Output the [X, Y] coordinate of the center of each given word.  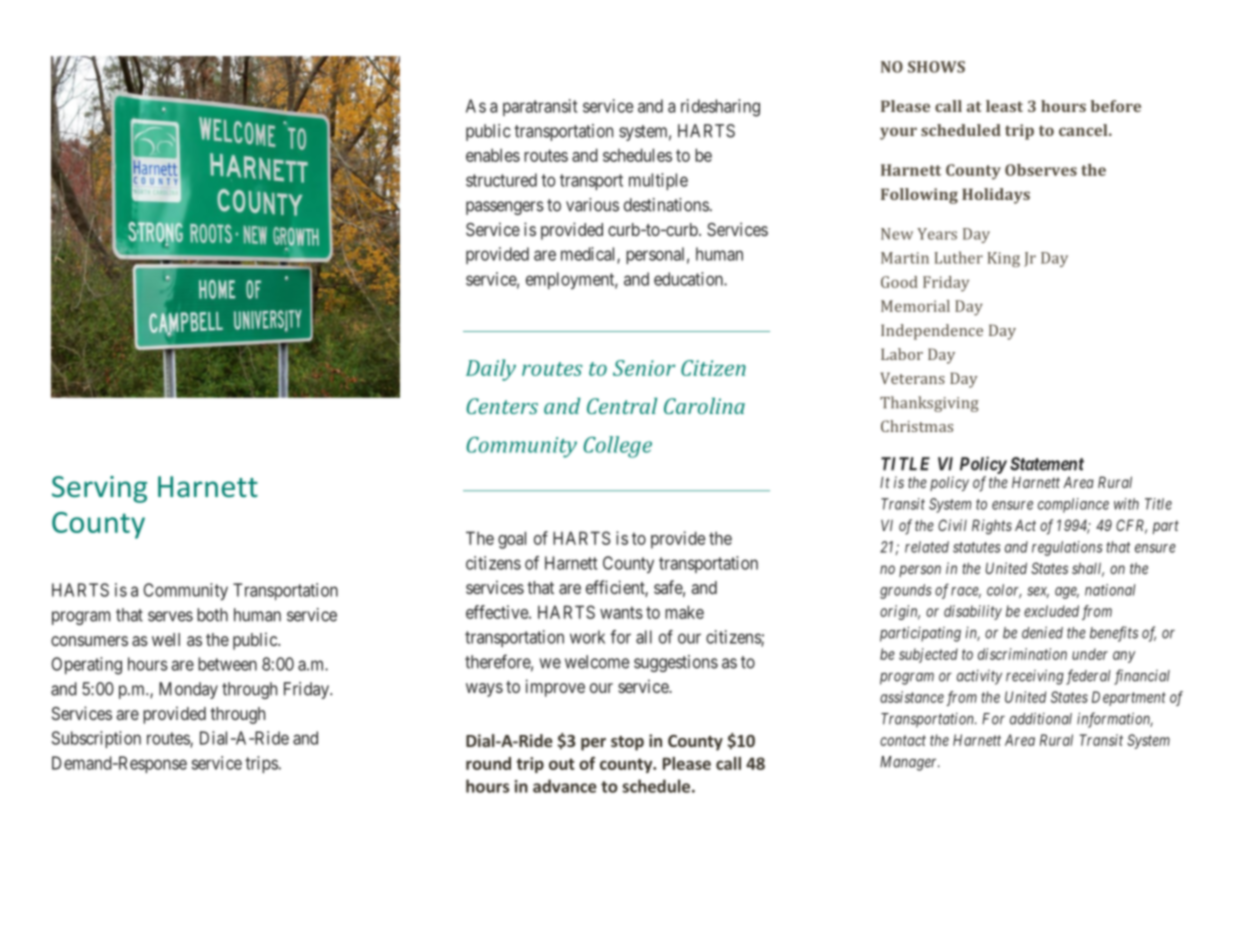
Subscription [96, 739]
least [1004, 106]
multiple [658, 181]
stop [627, 743]
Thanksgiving [929, 404]
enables [493, 155]
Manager [910, 763]
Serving [99, 489]
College [617, 447]
